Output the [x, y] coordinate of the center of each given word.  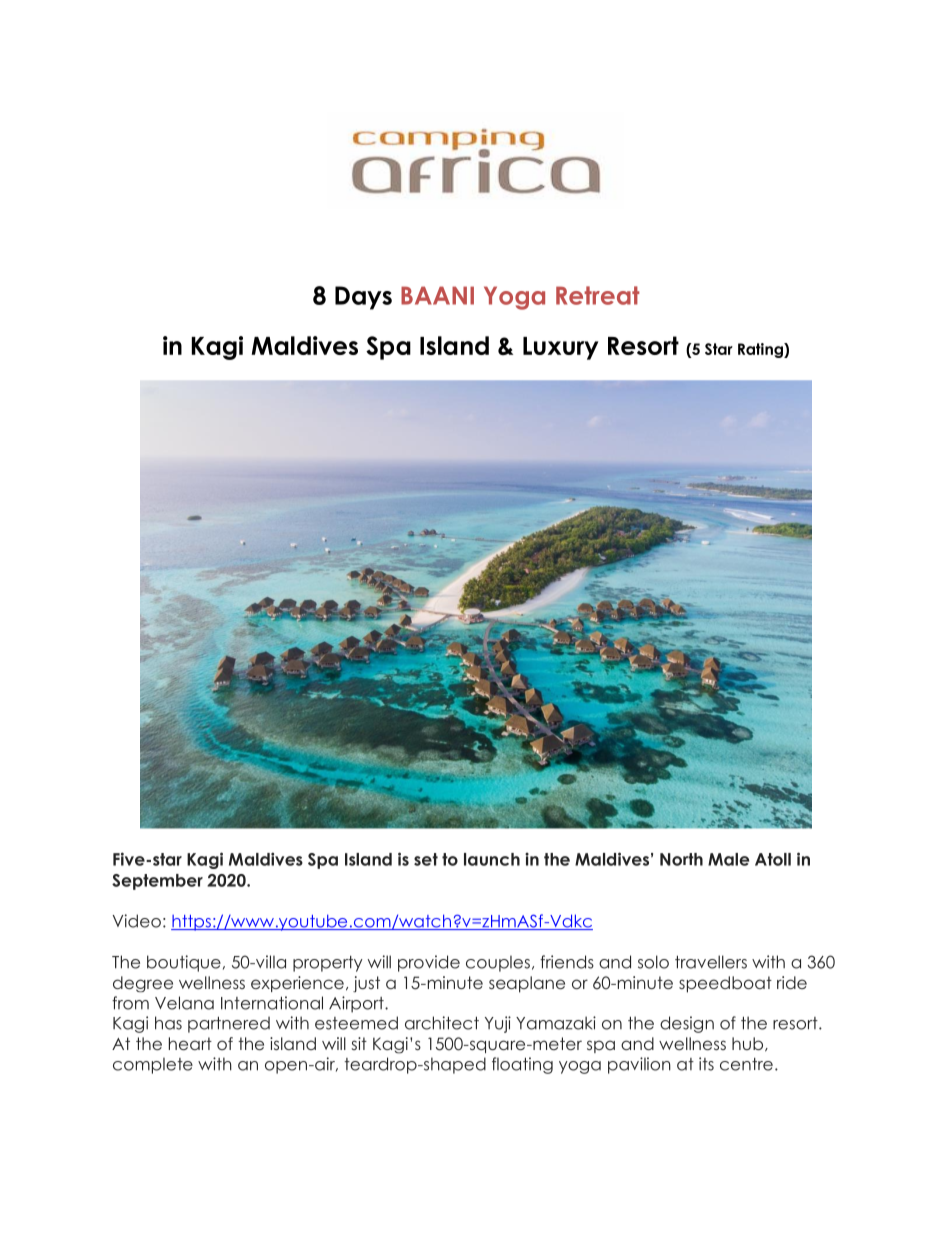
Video [137, 921]
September [157, 882]
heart [190, 1043]
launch [492, 859]
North [681, 859]
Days [363, 298]
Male [728, 859]
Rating [761, 350]
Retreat [598, 295]
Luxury [560, 348]
